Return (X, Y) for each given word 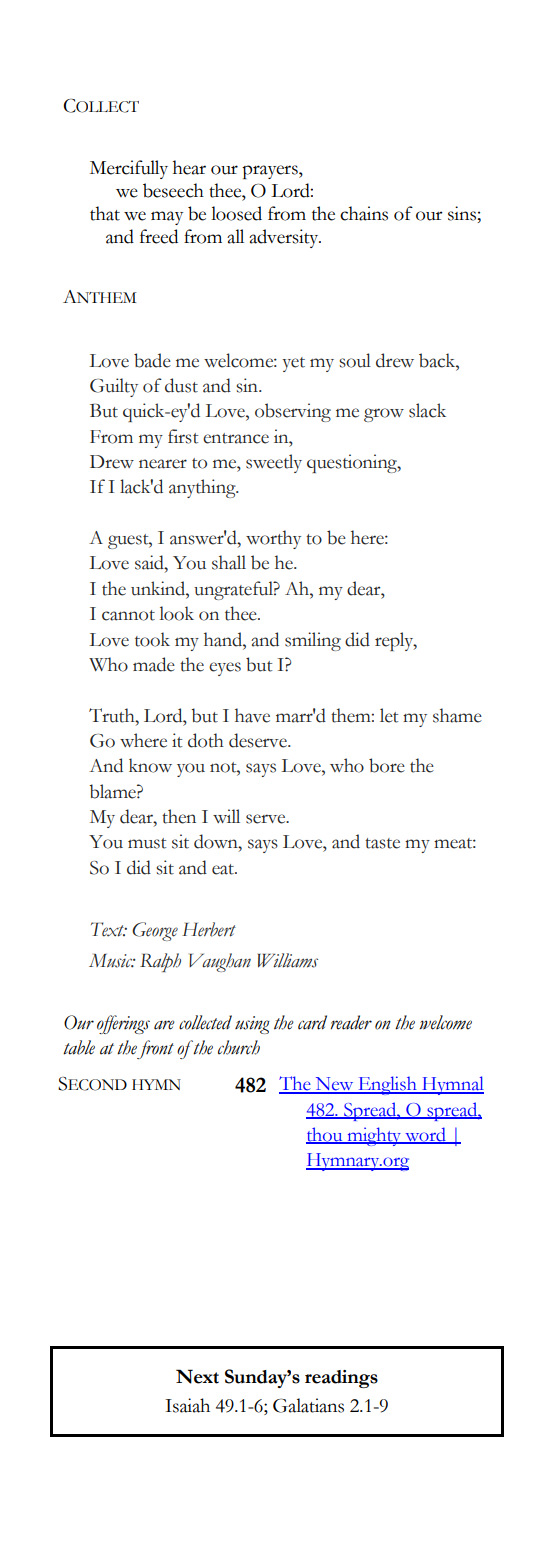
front (155, 1049)
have (252, 715)
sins (462, 213)
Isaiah (187, 1405)
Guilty (114, 387)
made (154, 664)
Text (109, 929)
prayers (271, 172)
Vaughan (220, 962)
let (389, 715)
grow (384, 415)
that (105, 213)
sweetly (274, 463)
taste (382, 843)
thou (325, 1135)
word (425, 1135)
